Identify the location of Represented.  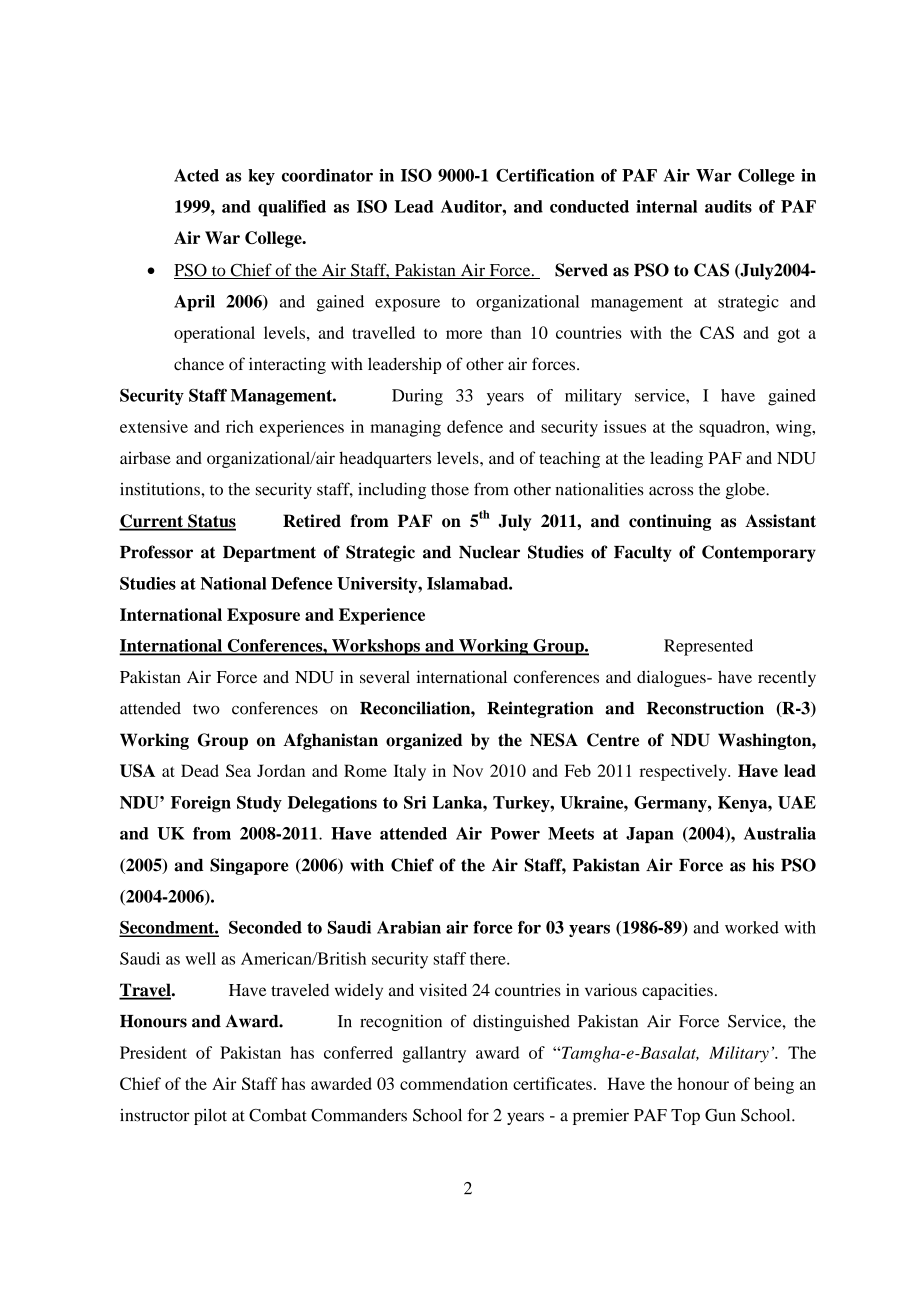
(708, 647).
